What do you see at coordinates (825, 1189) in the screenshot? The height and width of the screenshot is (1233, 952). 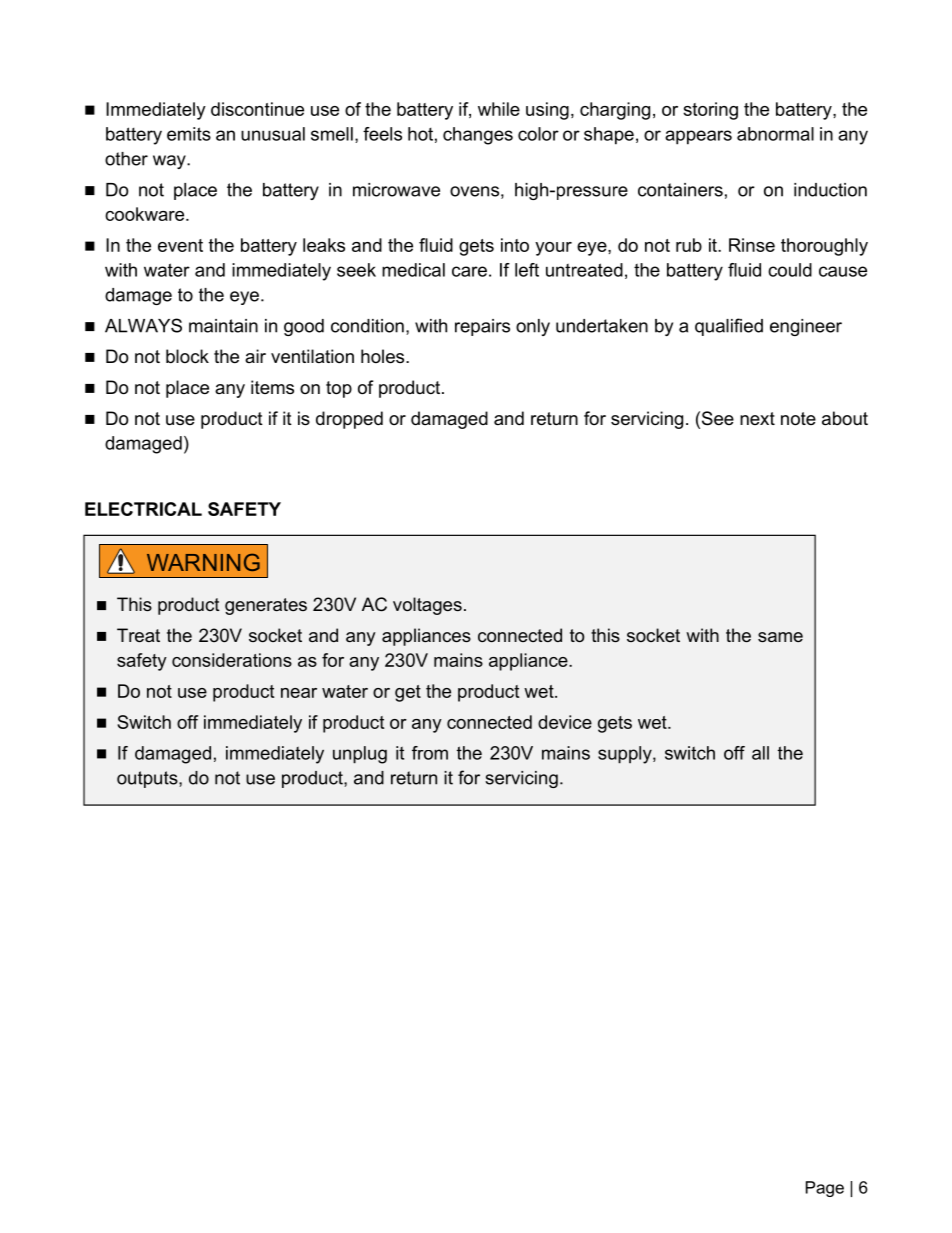 I see `Page` at bounding box center [825, 1189].
